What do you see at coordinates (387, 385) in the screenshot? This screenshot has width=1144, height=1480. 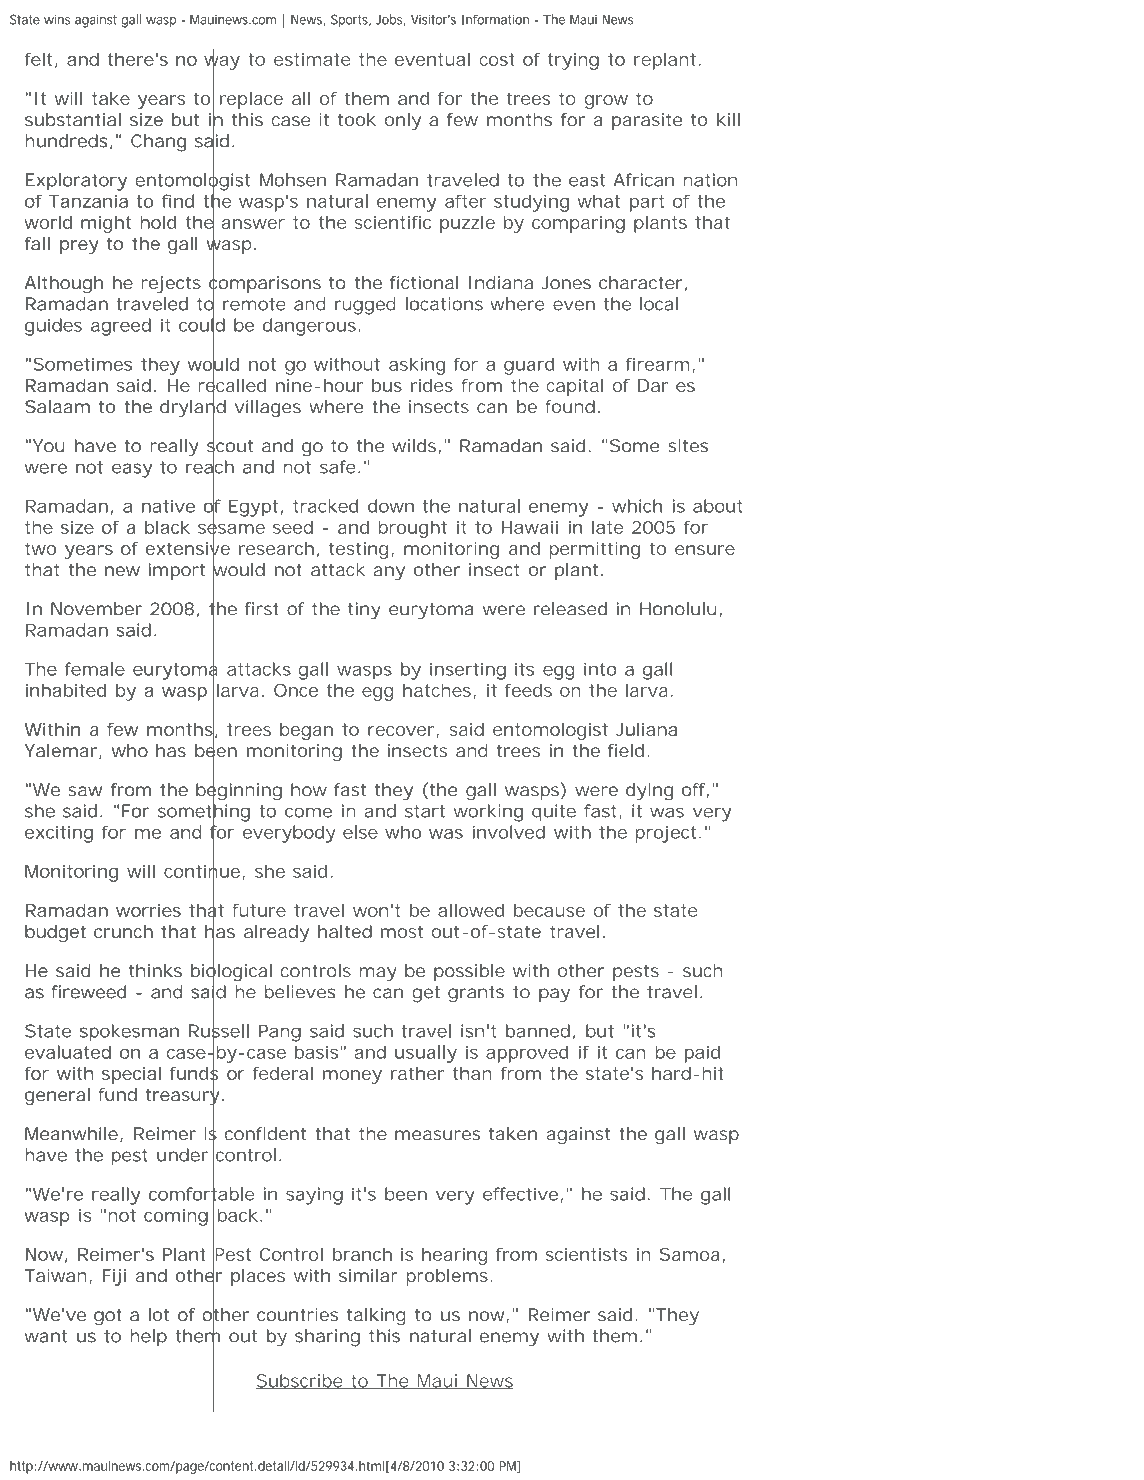 I see `bus` at bounding box center [387, 385].
